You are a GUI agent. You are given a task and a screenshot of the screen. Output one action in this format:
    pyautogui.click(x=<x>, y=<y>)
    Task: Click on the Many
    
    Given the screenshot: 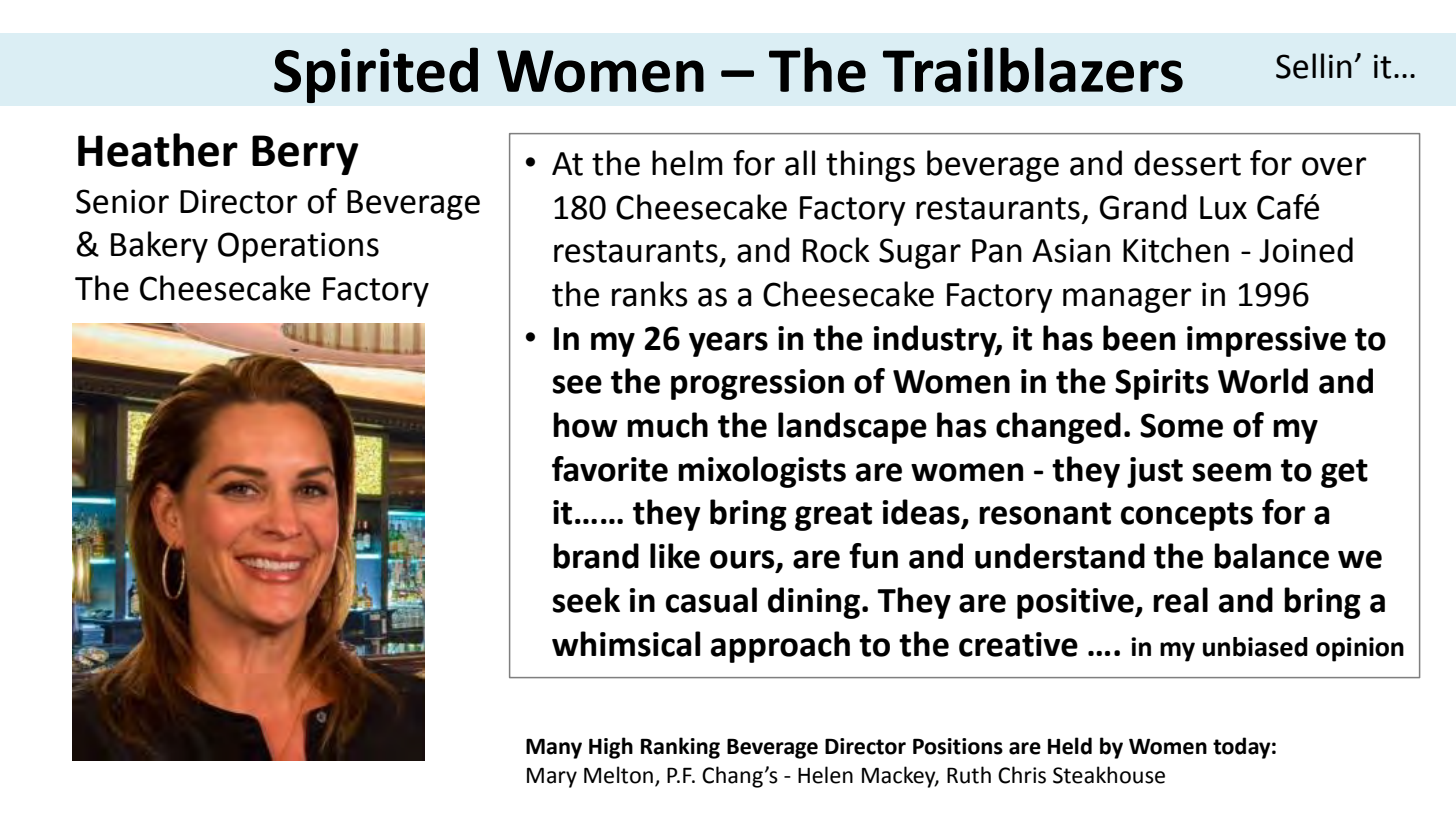 What is the action you would take?
    pyautogui.click(x=554, y=748)
